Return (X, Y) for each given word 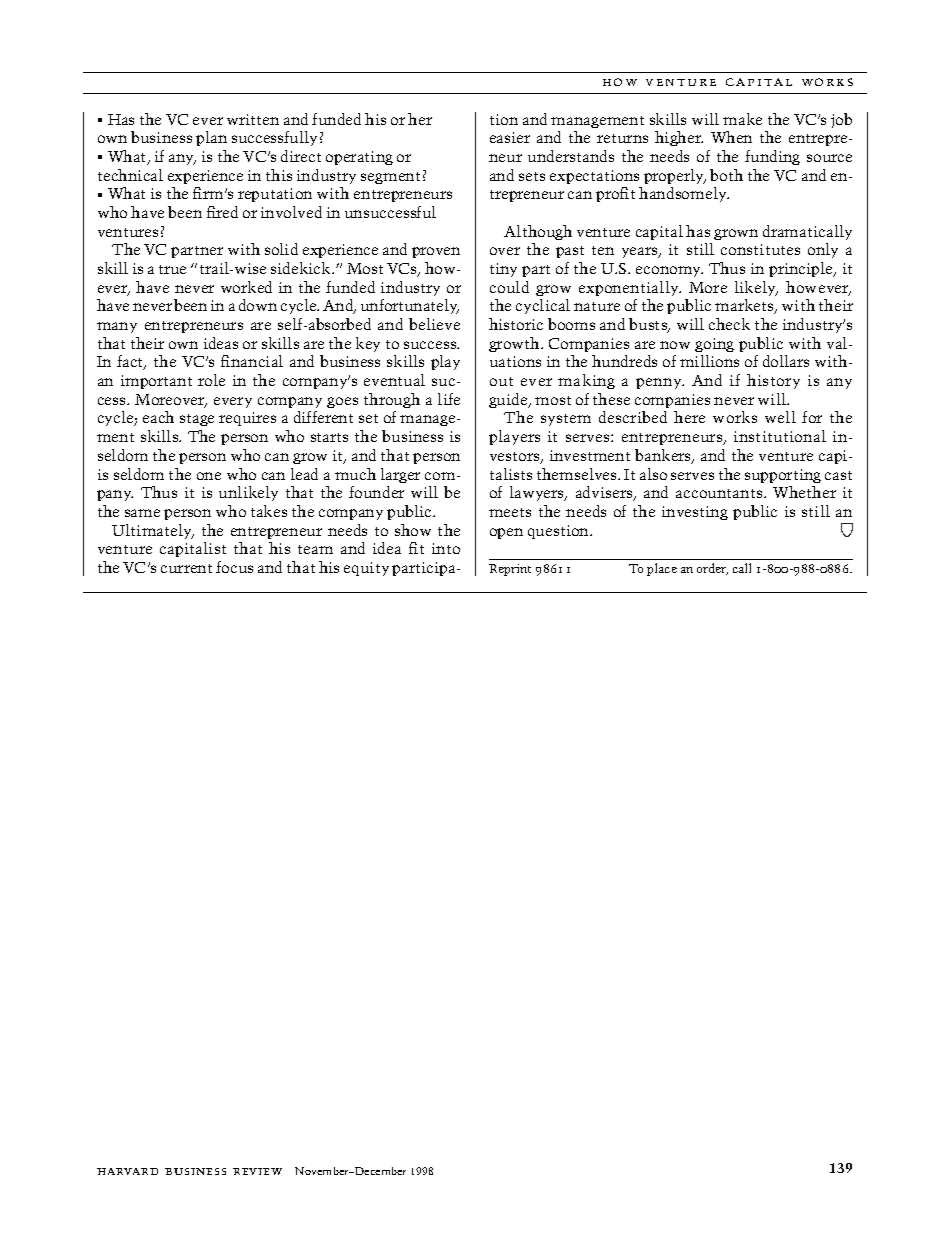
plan (211, 138)
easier (510, 137)
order (712, 569)
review (257, 1171)
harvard (127, 1171)
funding (772, 157)
